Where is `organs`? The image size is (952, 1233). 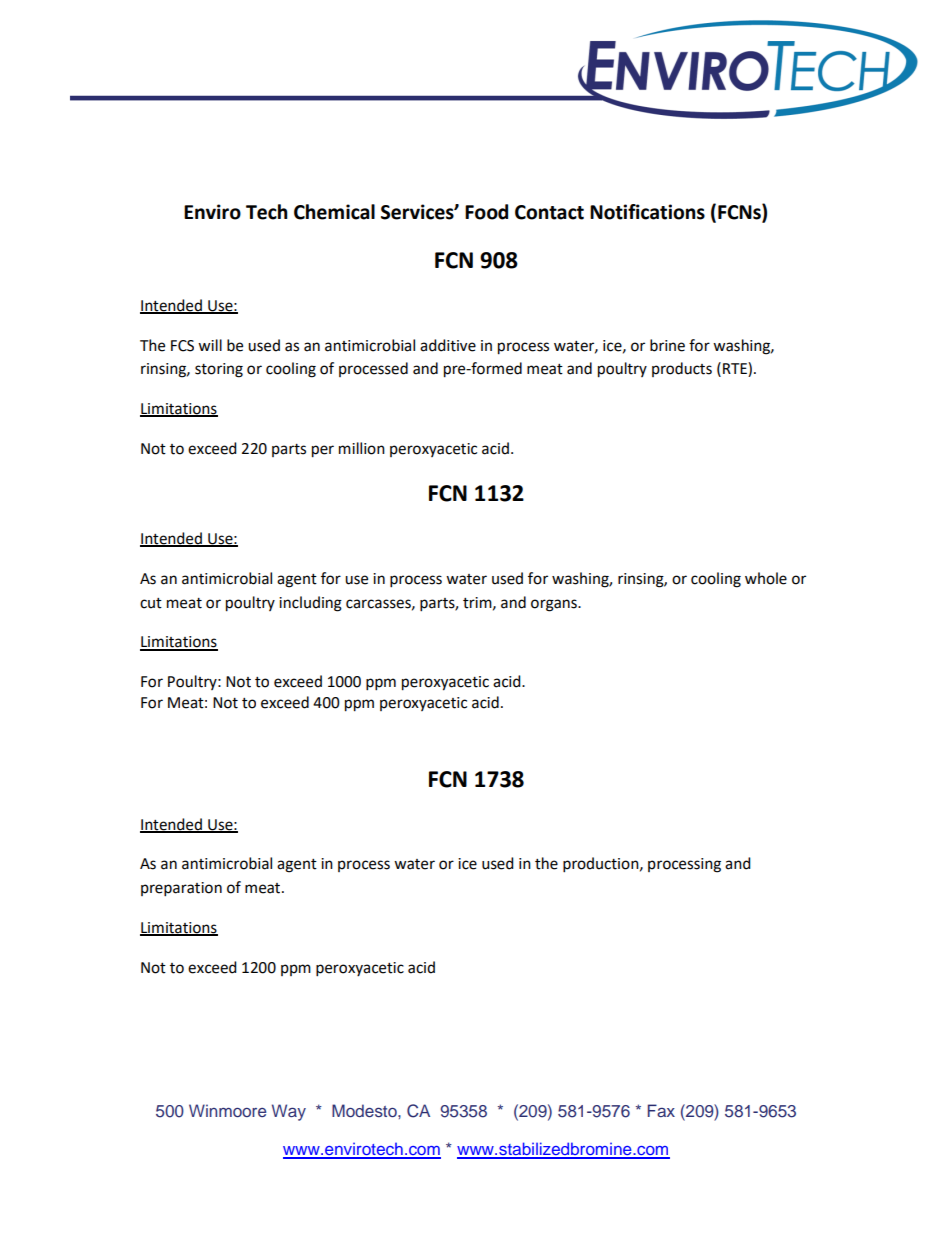 organs is located at coordinates (555, 605).
